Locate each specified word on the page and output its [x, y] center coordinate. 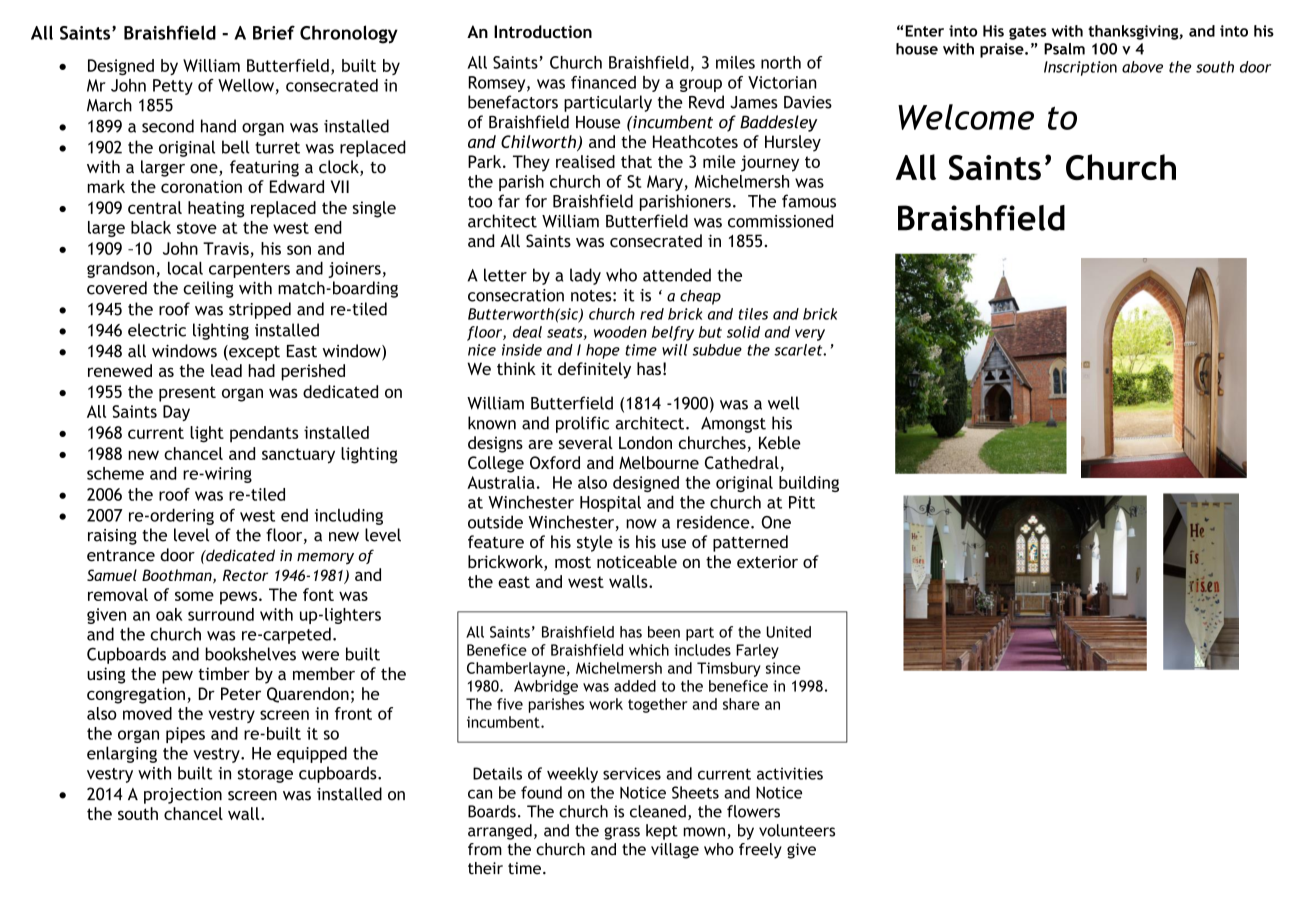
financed [603, 82]
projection [183, 796]
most [573, 562]
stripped [260, 310]
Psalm [1064, 49]
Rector [245, 575]
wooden [620, 332]
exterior [767, 561]
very [810, 335]
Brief [274, 32]
